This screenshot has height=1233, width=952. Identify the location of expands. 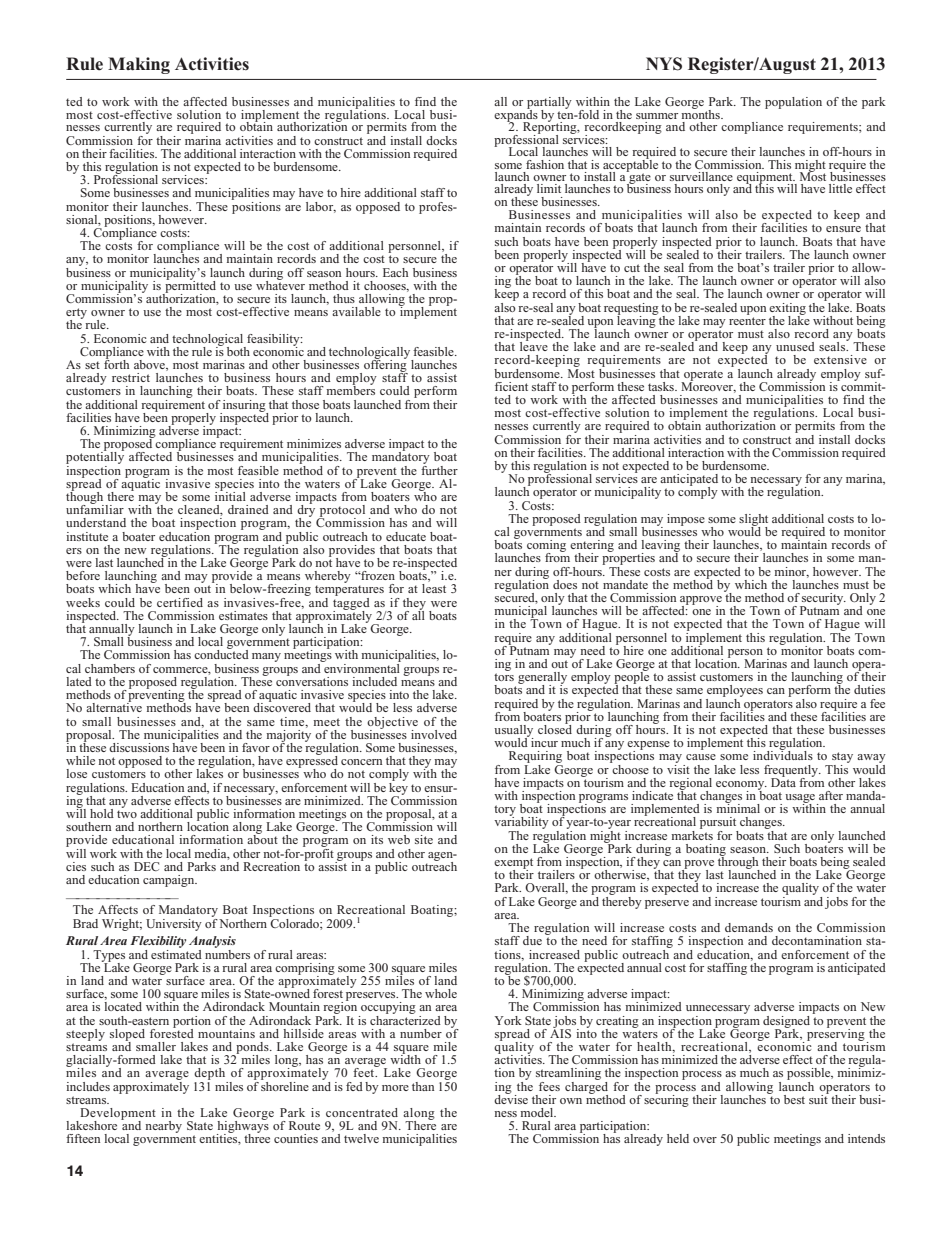
(516, 115).
